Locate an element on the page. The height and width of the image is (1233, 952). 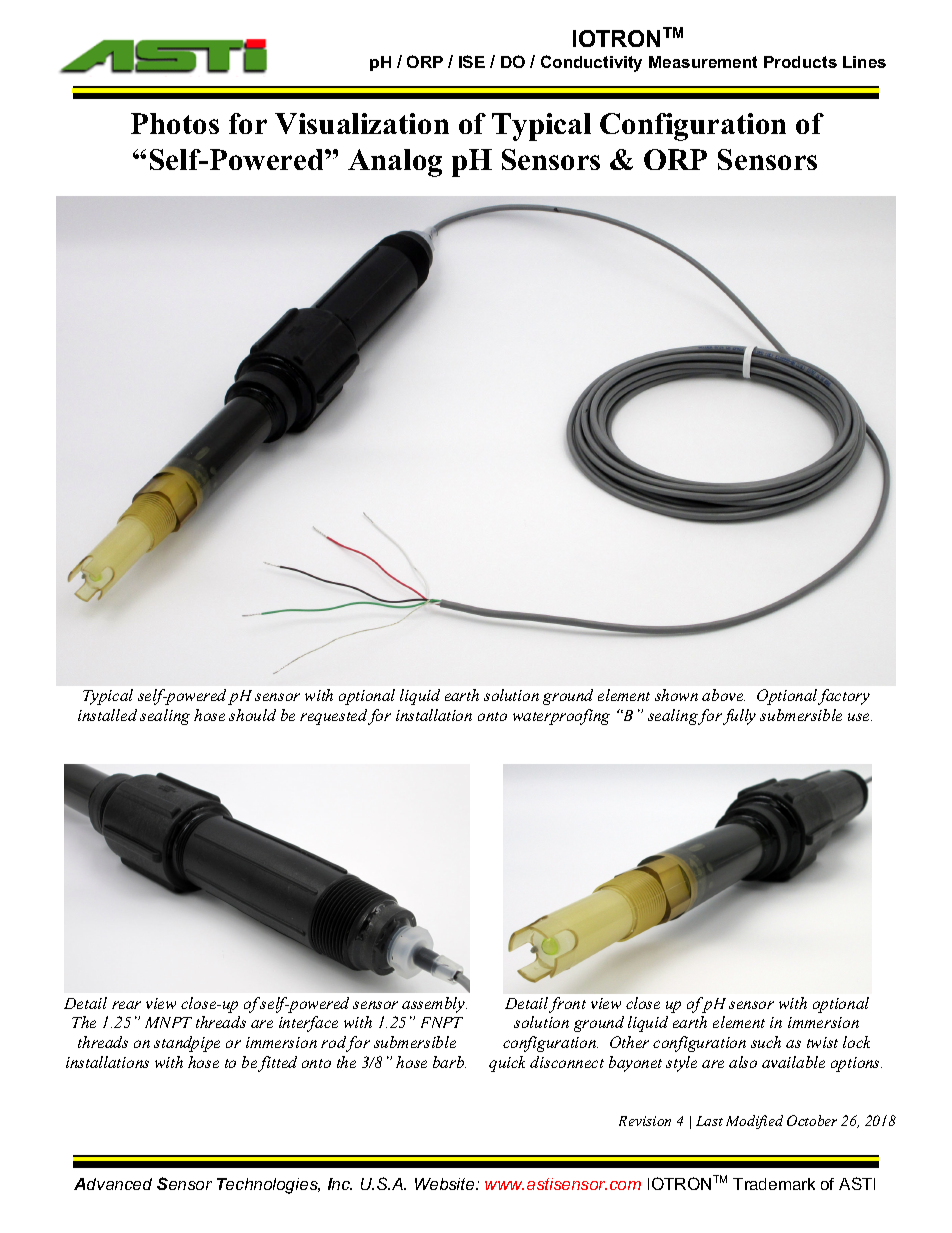
Website is located at coordinates (446, 1184).
